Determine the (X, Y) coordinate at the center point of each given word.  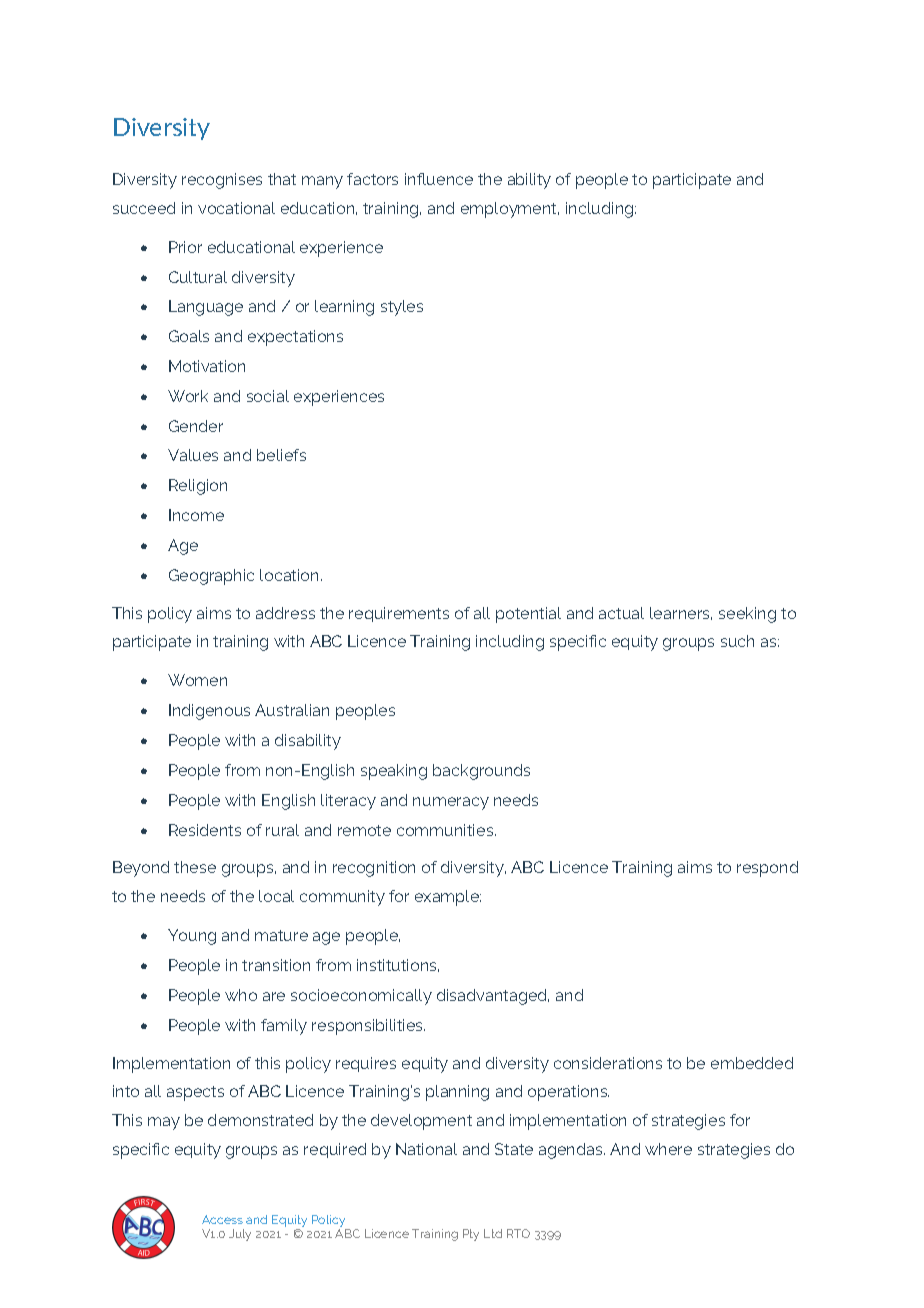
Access (222, 1219)
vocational (236, 208)
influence (439, 179)
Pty (471, 1235)
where (668, 1149)
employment (510, 210)
